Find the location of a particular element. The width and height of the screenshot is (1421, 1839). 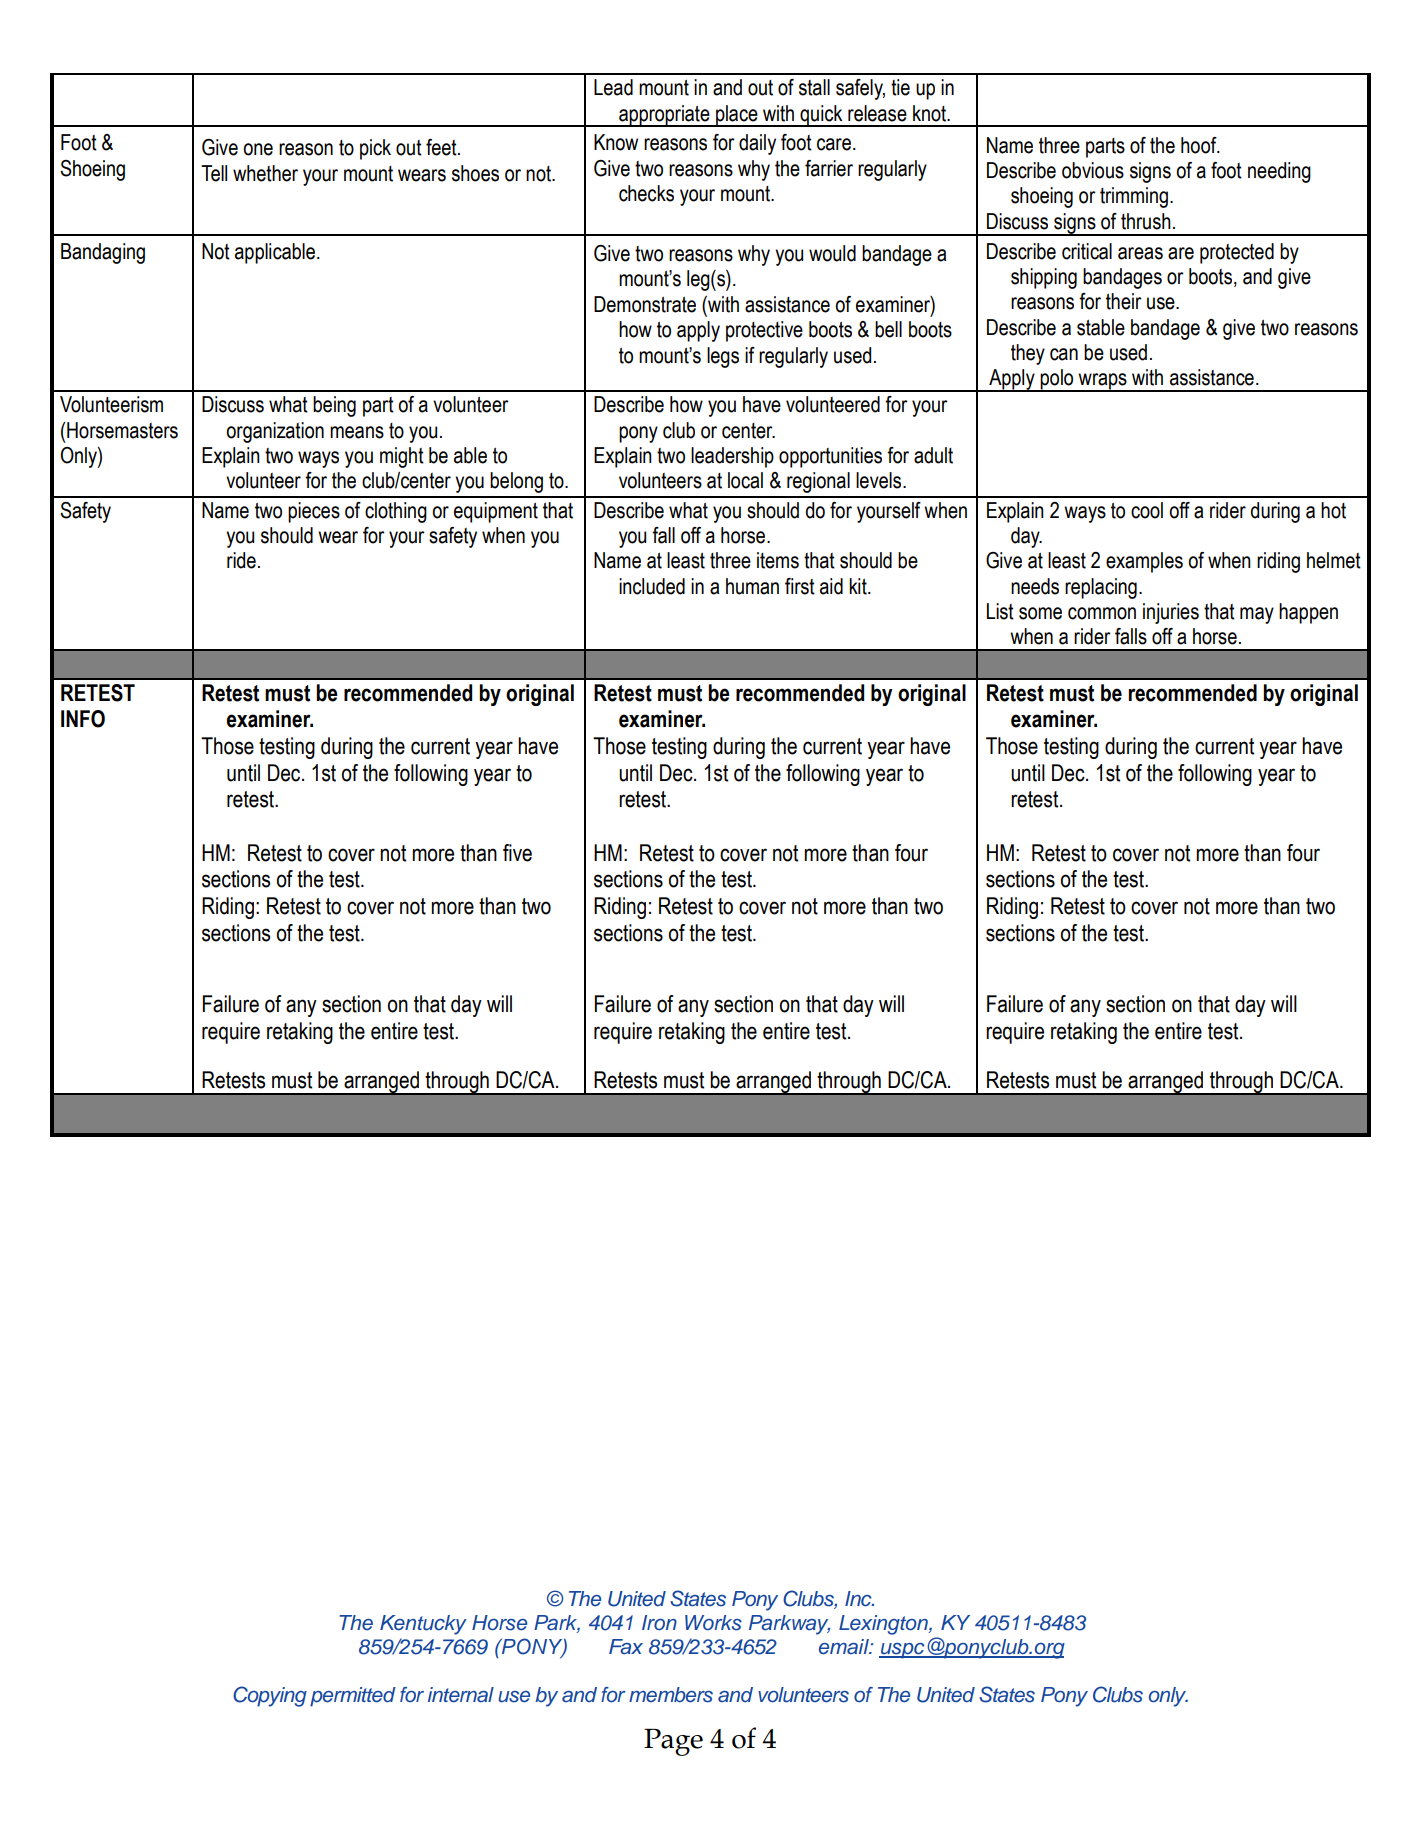

email is located at coordinates (845, 1647).
